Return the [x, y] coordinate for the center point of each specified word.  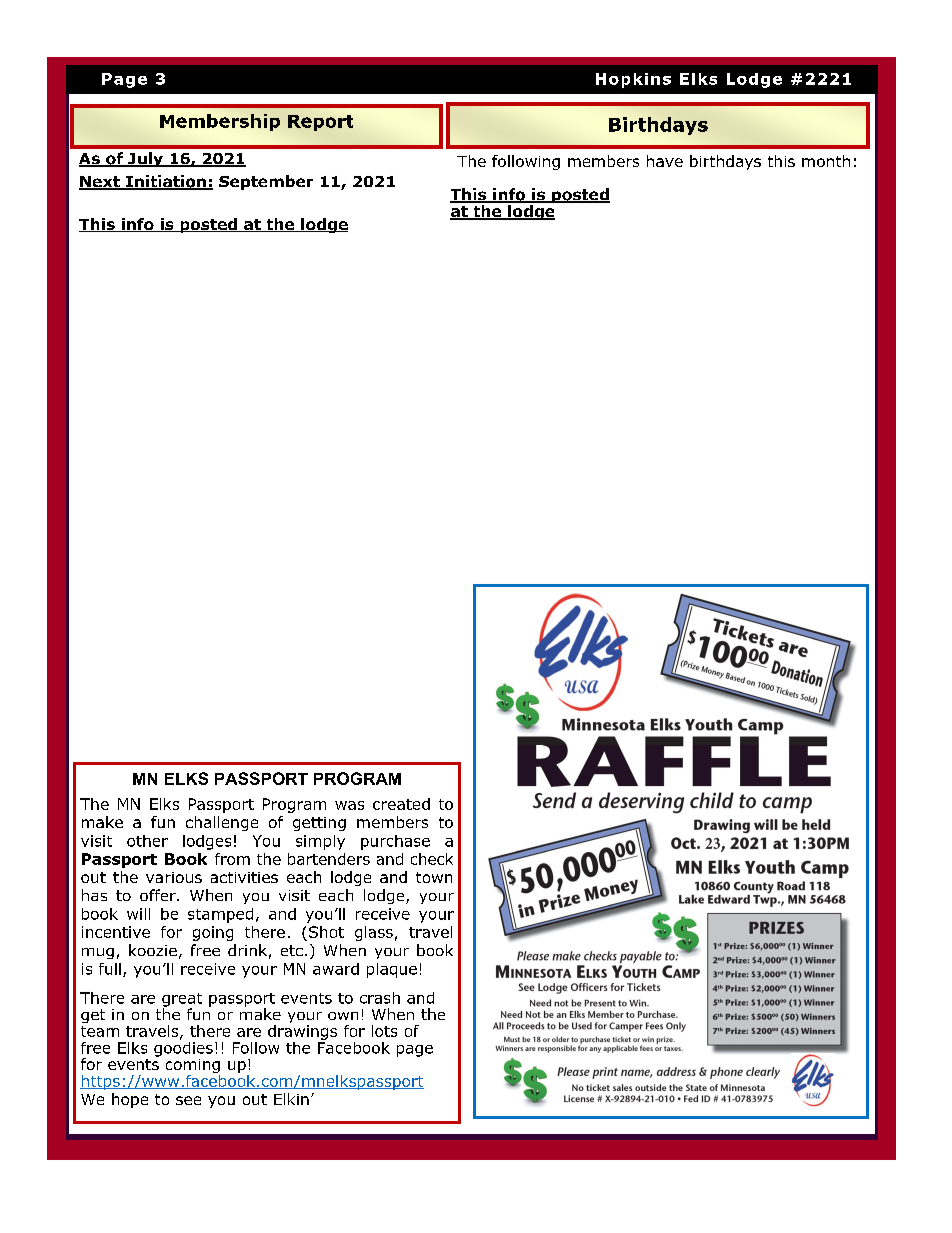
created [401, 804]
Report [320, 123]
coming [193, 1067]
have [665, 161]
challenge [222, 823]
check [432, 859]
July [145, 159]
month [826, 161]
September [266, 182]
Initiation [166, 182]
